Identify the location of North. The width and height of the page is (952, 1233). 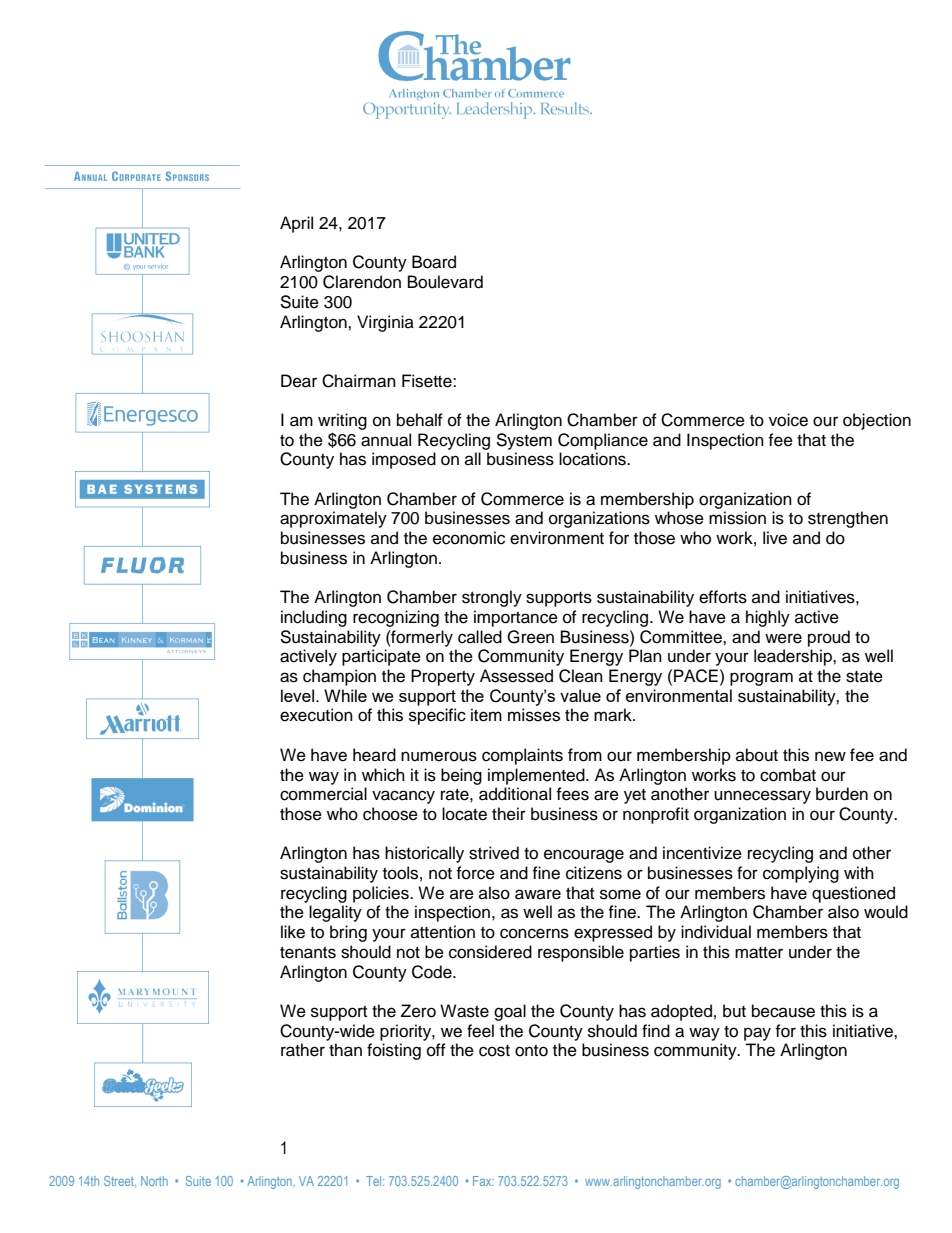
(154, 1181).
